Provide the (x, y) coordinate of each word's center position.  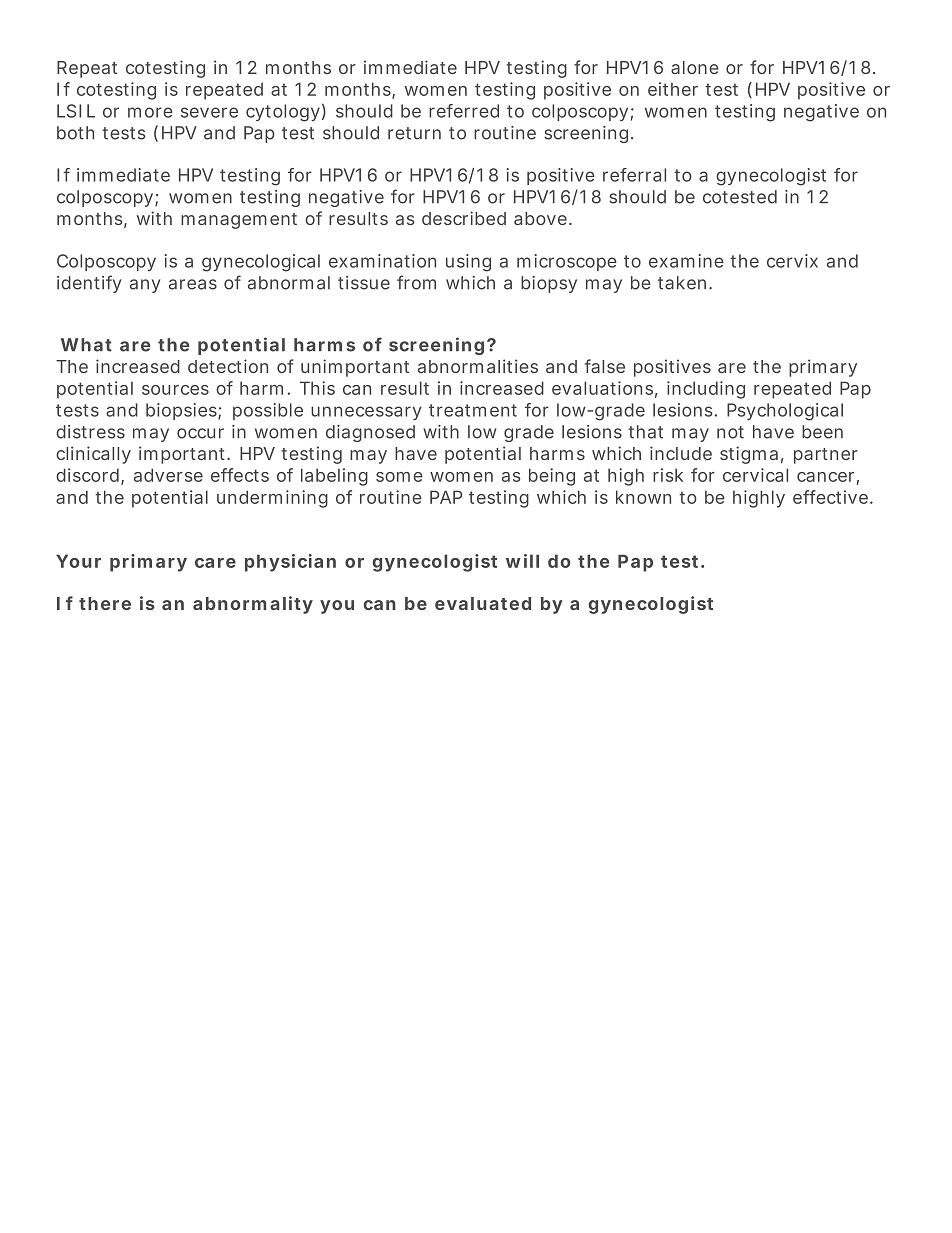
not (730, 432)
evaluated (483, 603)
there (105, 603)
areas (193, 284)
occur (200, 433)
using (468, 263)
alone (695, 67)
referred (464, 111)
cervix (792, 261)
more (150, 112)
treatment (473, 410)
